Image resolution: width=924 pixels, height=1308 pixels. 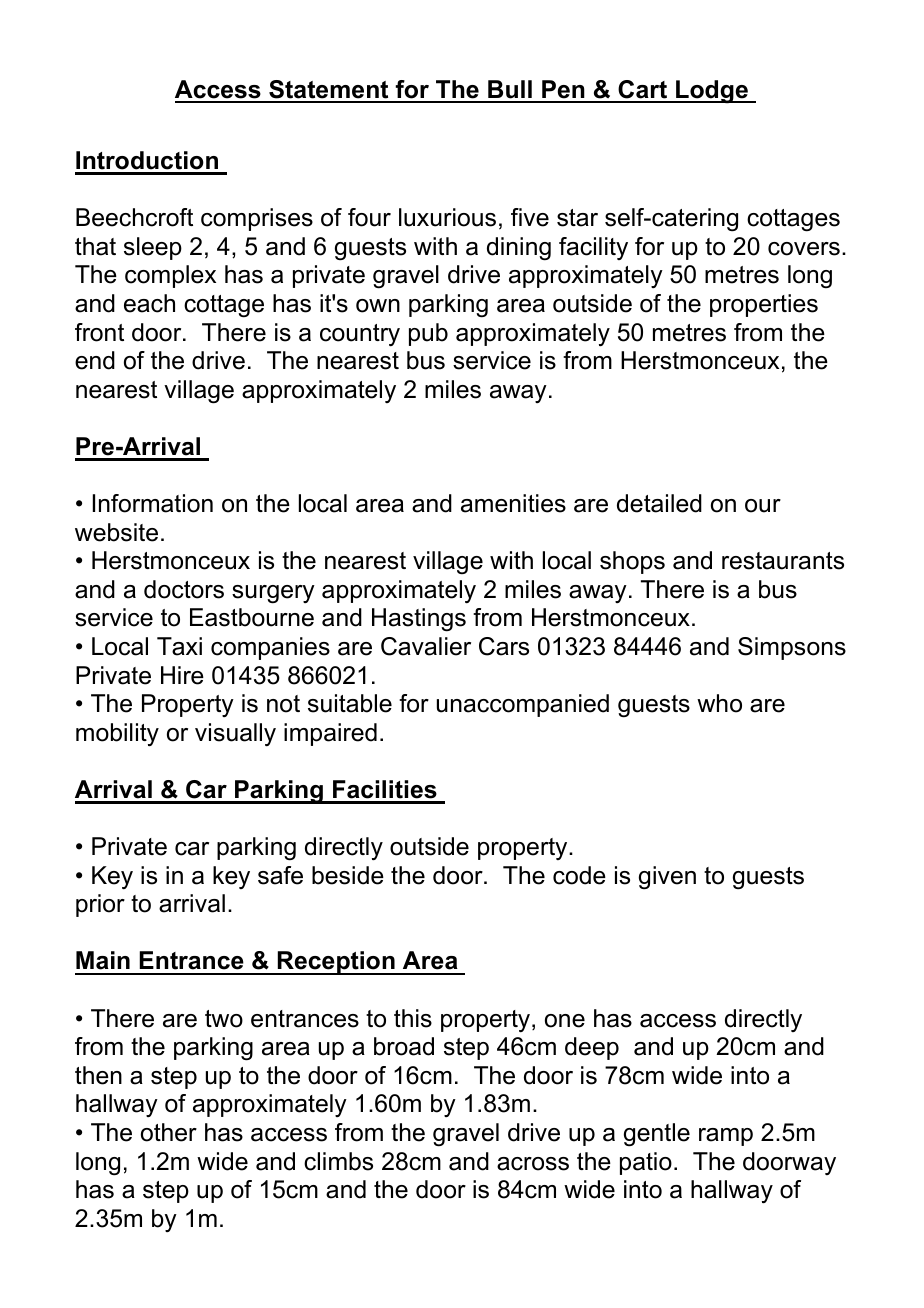 I want to click on beside, so click(x=348, y=875).
